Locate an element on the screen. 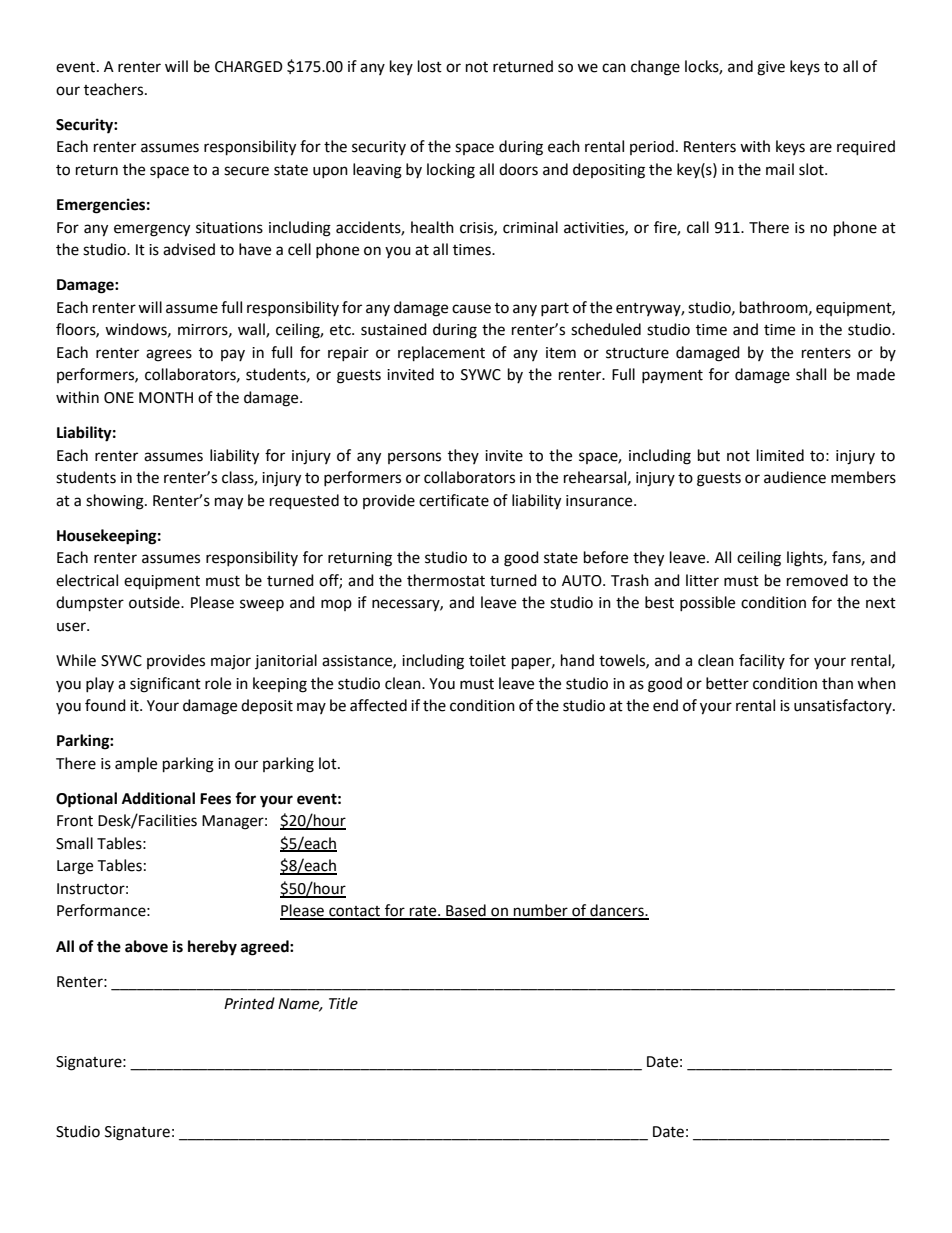 This screenshot has width=952, height=1233. certificate is located at coordinates (454, 500).
